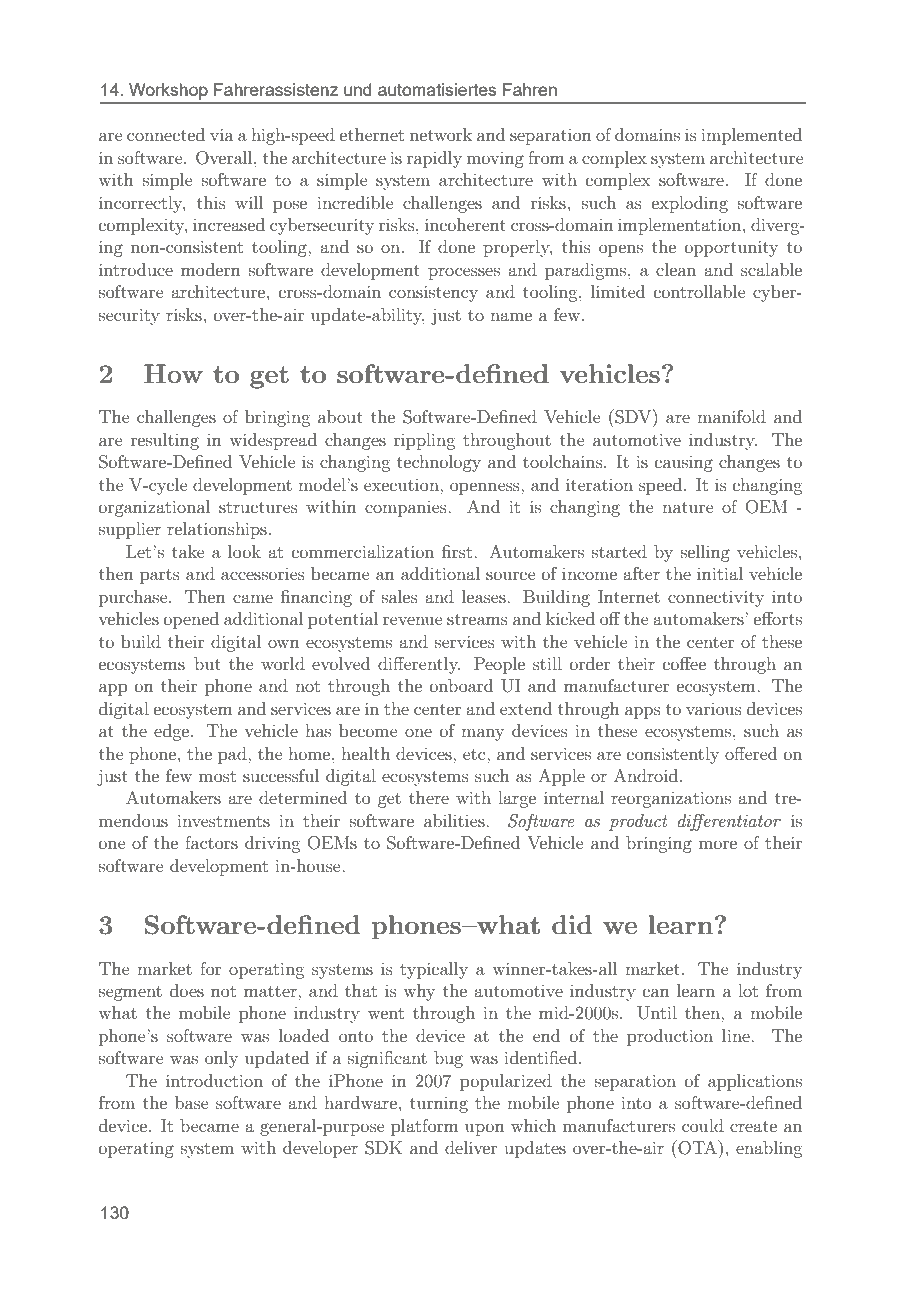  What do you see at coordinates (192, 1102) in the screenshot?
I see `base` at bounding box center [192, 1102].
